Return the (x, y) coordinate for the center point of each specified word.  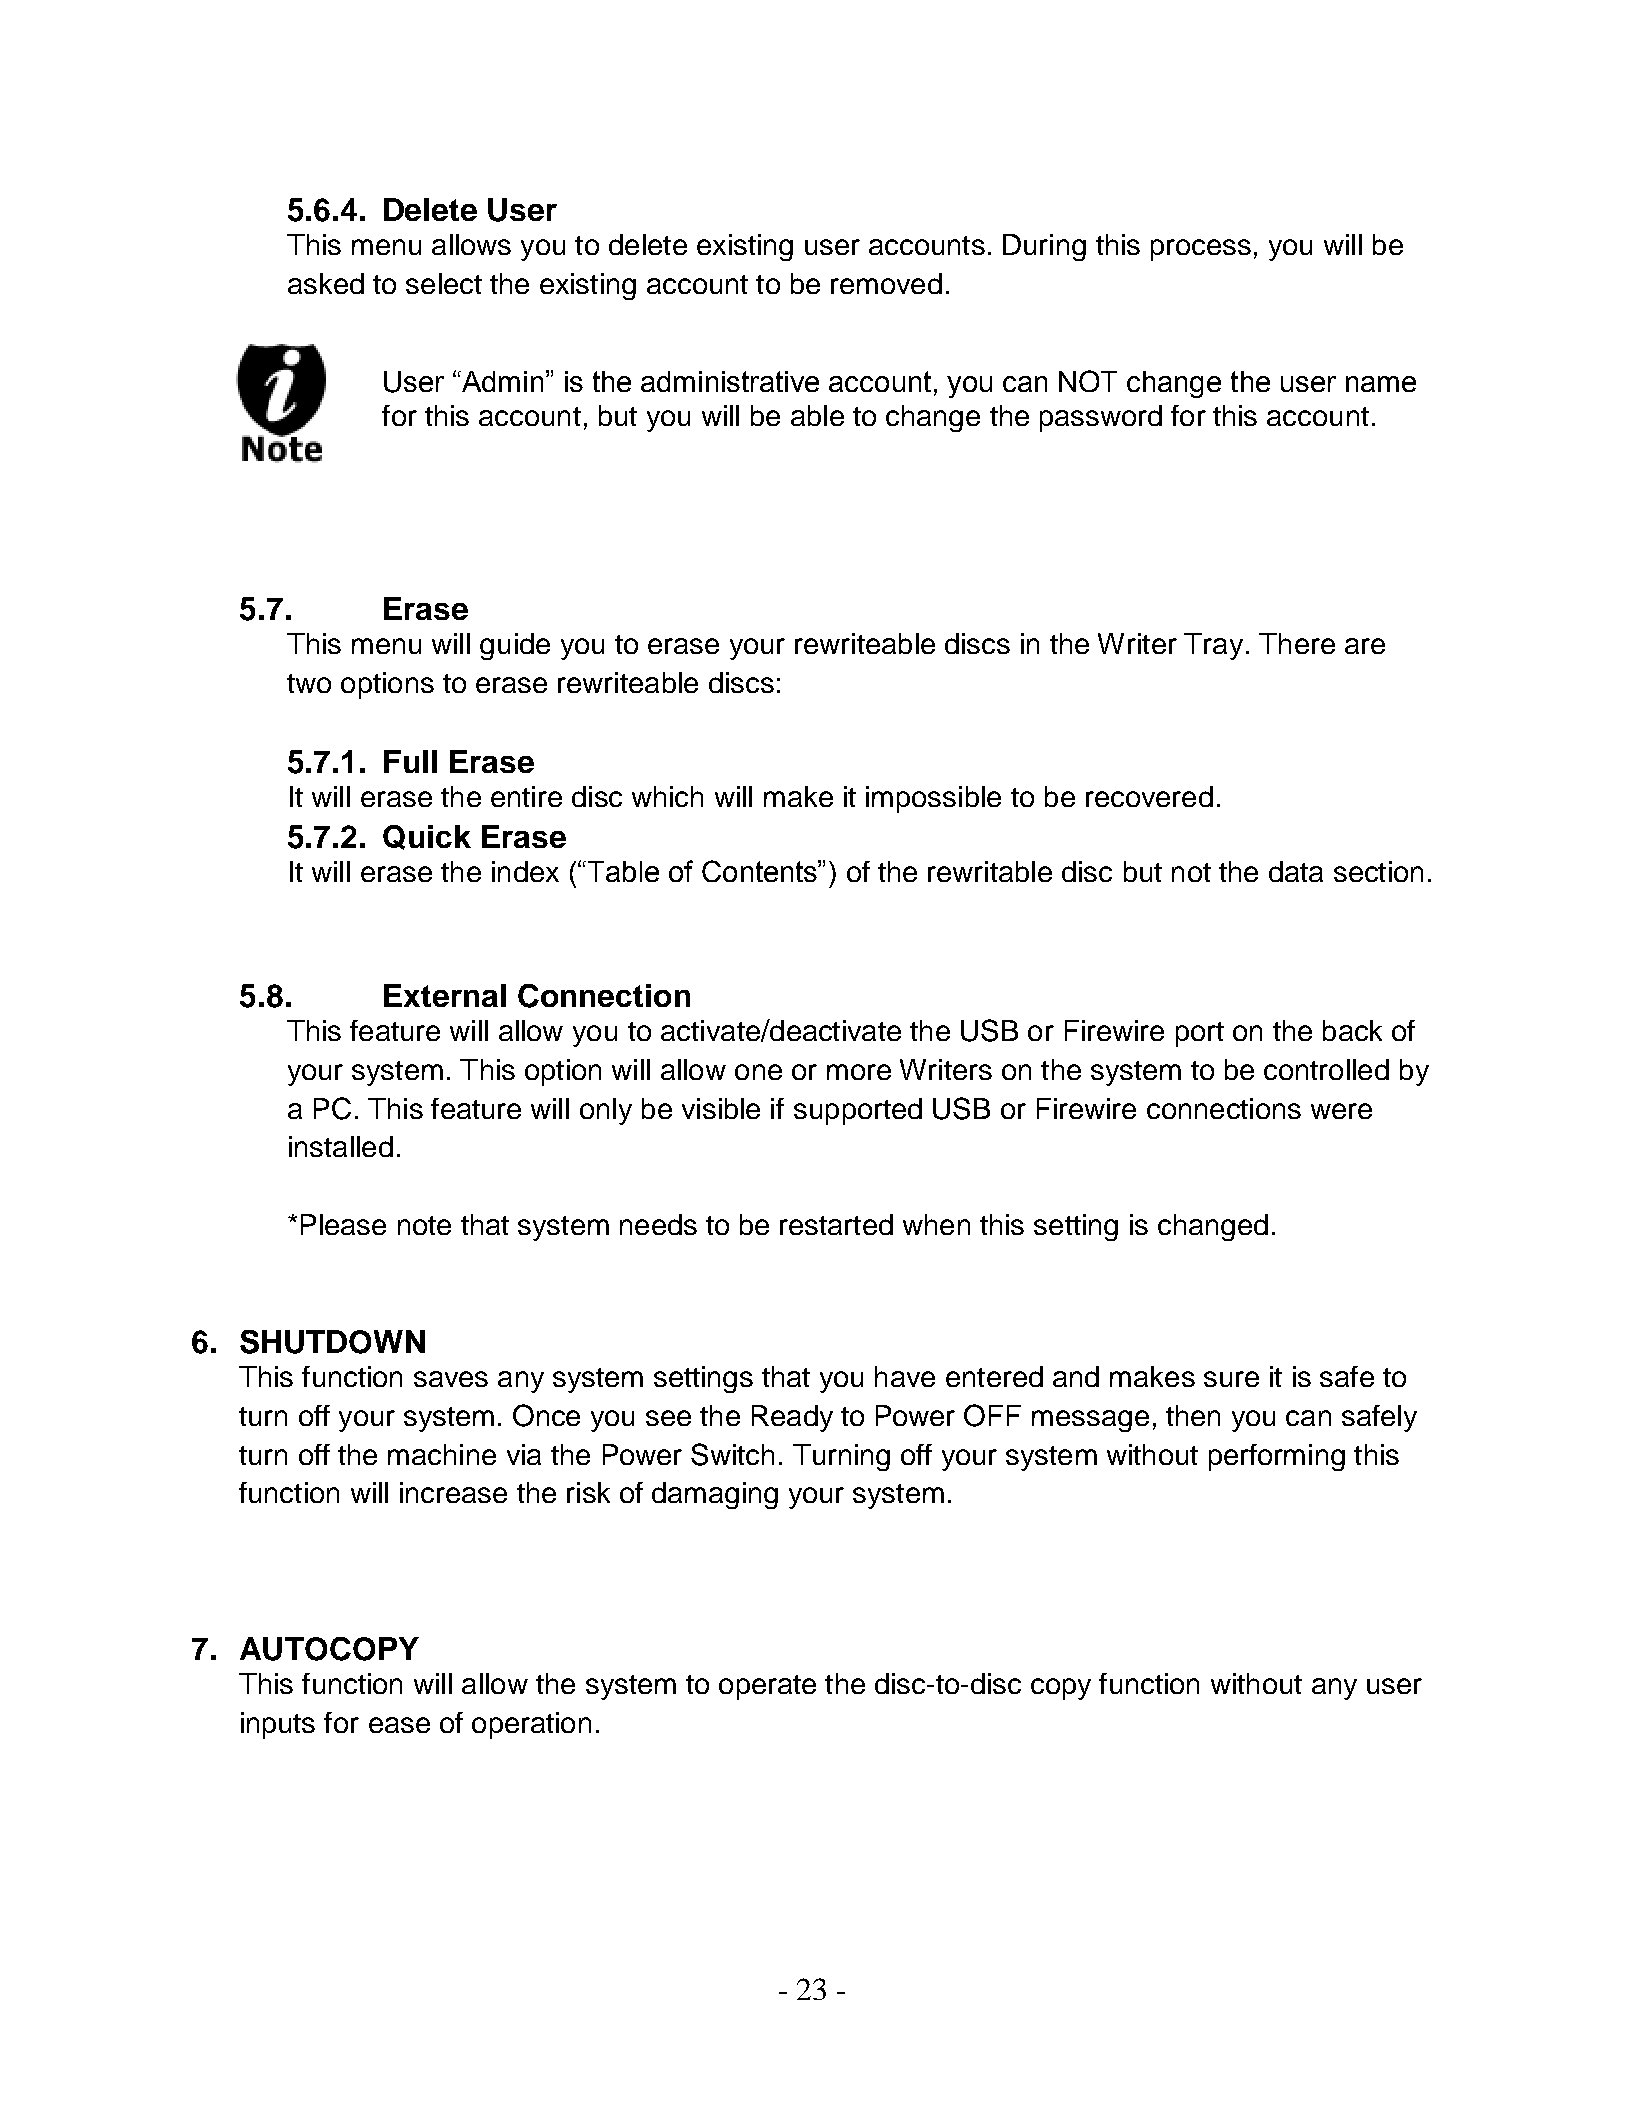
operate (767, 1687)
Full (410, 761)
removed (886, 283)
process (1201, 250)
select (444, 283)
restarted (836, 1224)
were (1341, 1111)
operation (531, 1725)
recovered (1149, 796)
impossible (933, 799)
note (424, 1225)
